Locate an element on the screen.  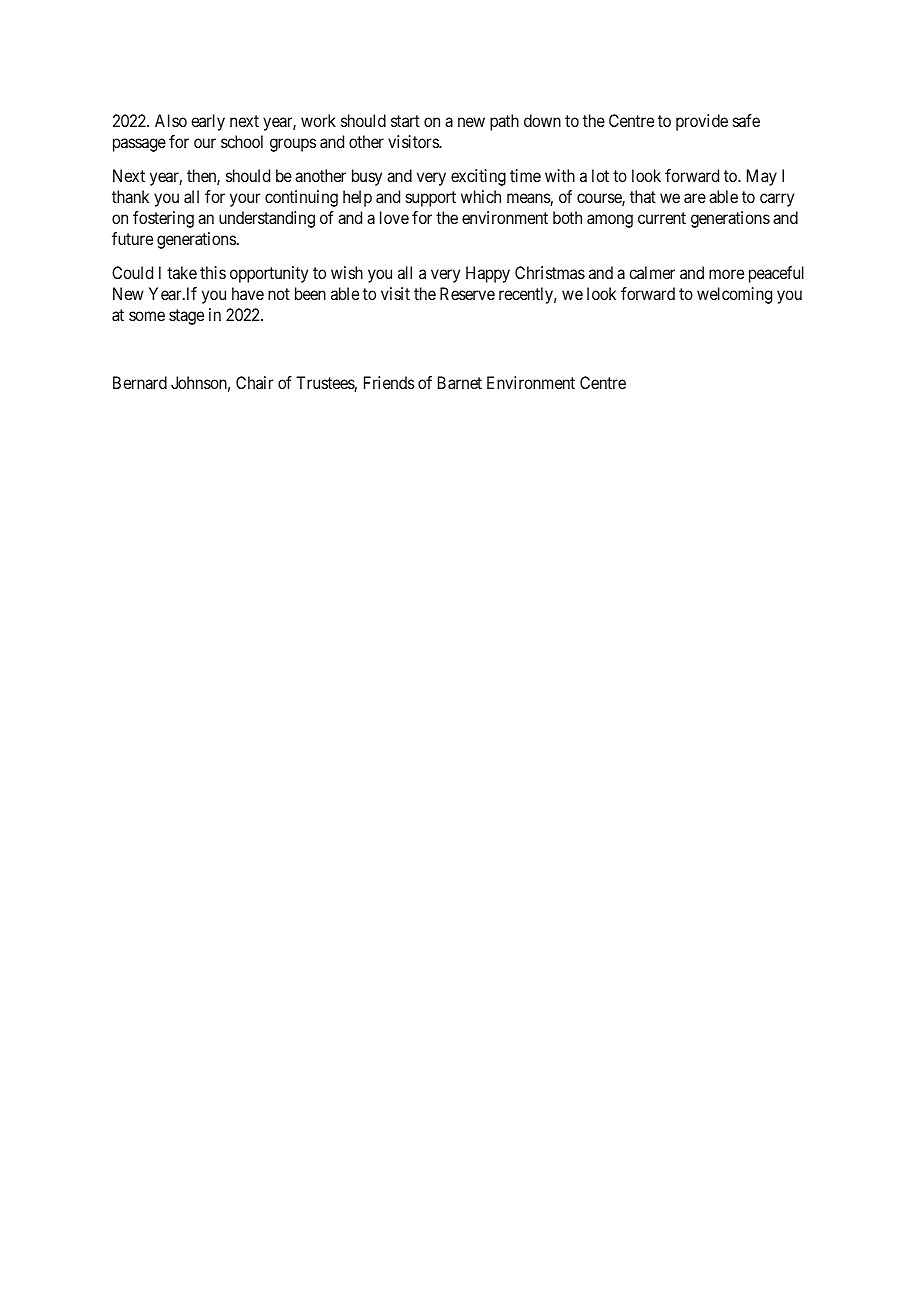
path is located at coordinates (504, 122).
